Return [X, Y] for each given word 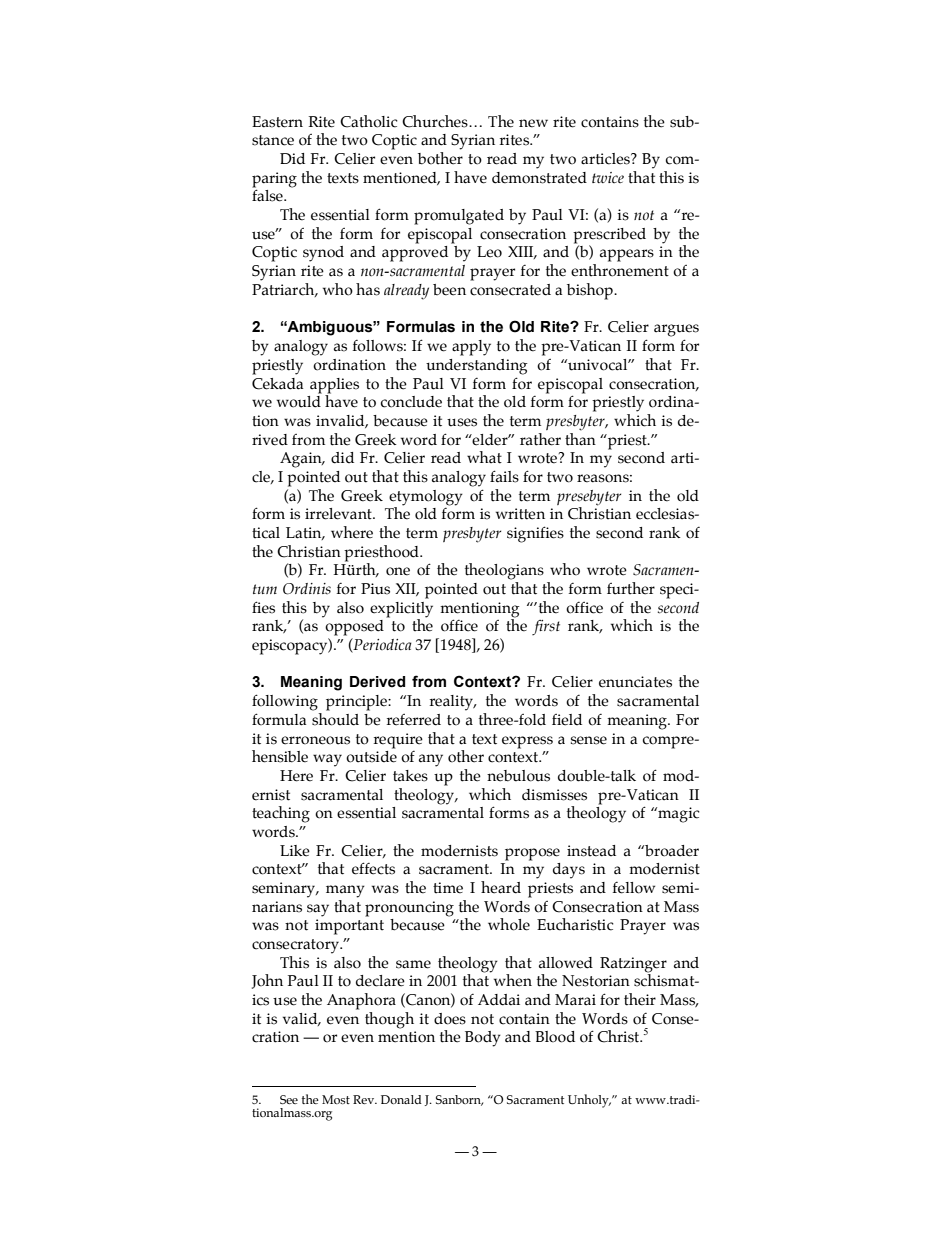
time [448, 888]
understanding [477, 367]
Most [336, 1099]
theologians [504, 571]
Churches [436, 121]
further [631, 588]
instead [591, 851]
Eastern [277, 122]
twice [608, 177]
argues [676, 330]
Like [295, 851]
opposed [354, 628]
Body [483, 1039]
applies [334, 386]
